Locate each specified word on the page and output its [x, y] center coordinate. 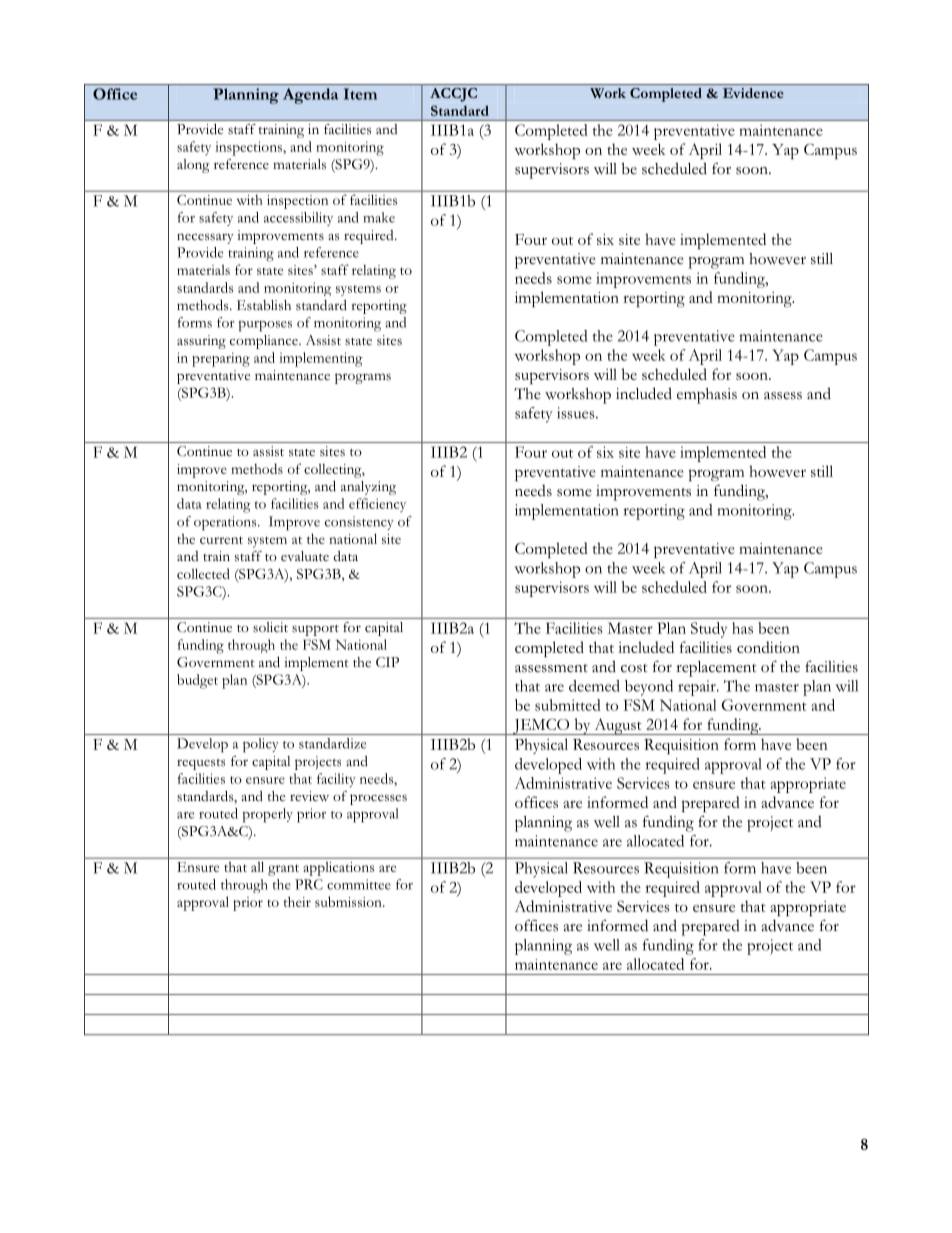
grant [283, 870]
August [618, 726]
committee [359, 884]
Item [360, 94]
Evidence [753, 93]
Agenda [310, 96]
